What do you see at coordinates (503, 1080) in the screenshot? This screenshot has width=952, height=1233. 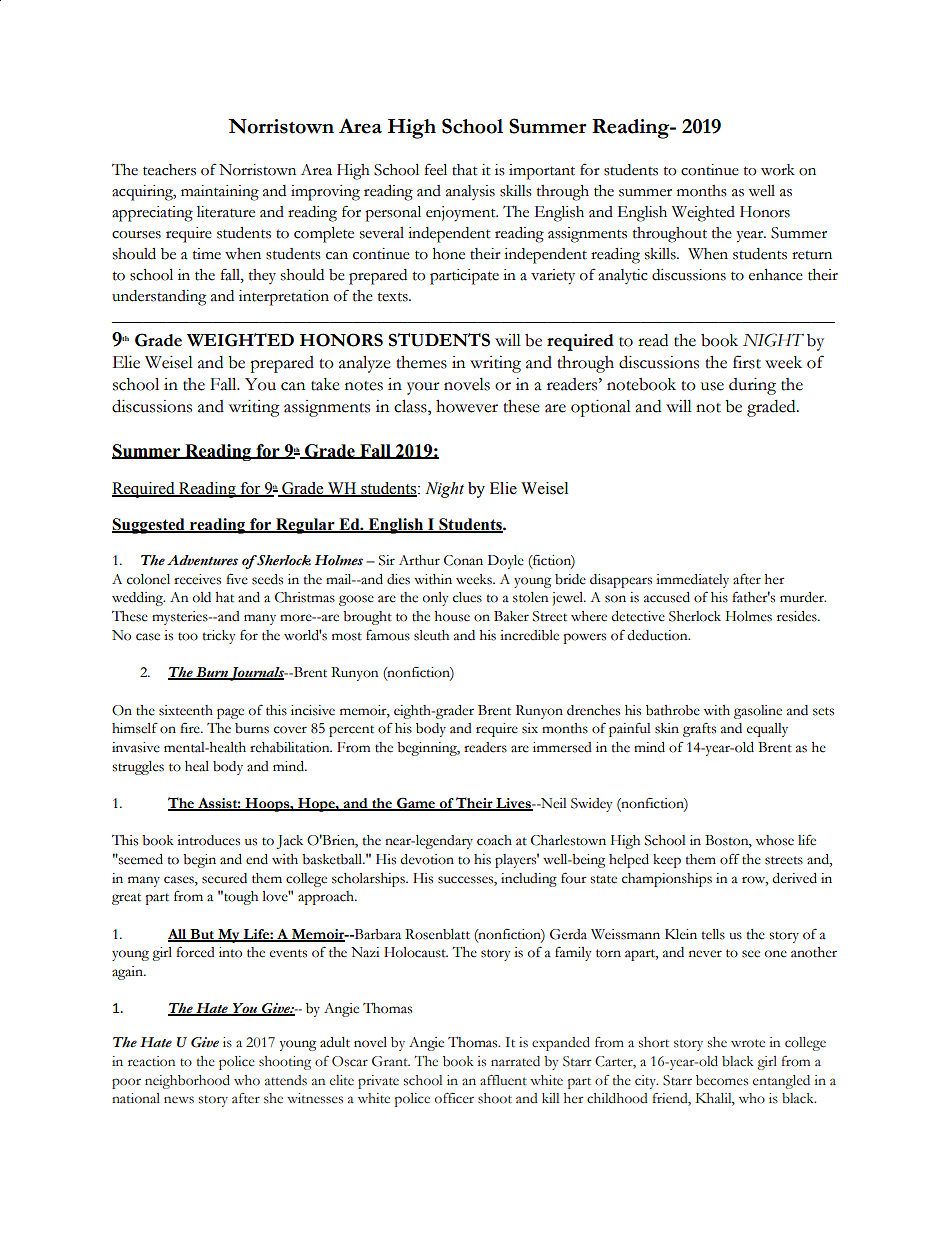 I see `affluent` at bounding box center [503, 1080].
